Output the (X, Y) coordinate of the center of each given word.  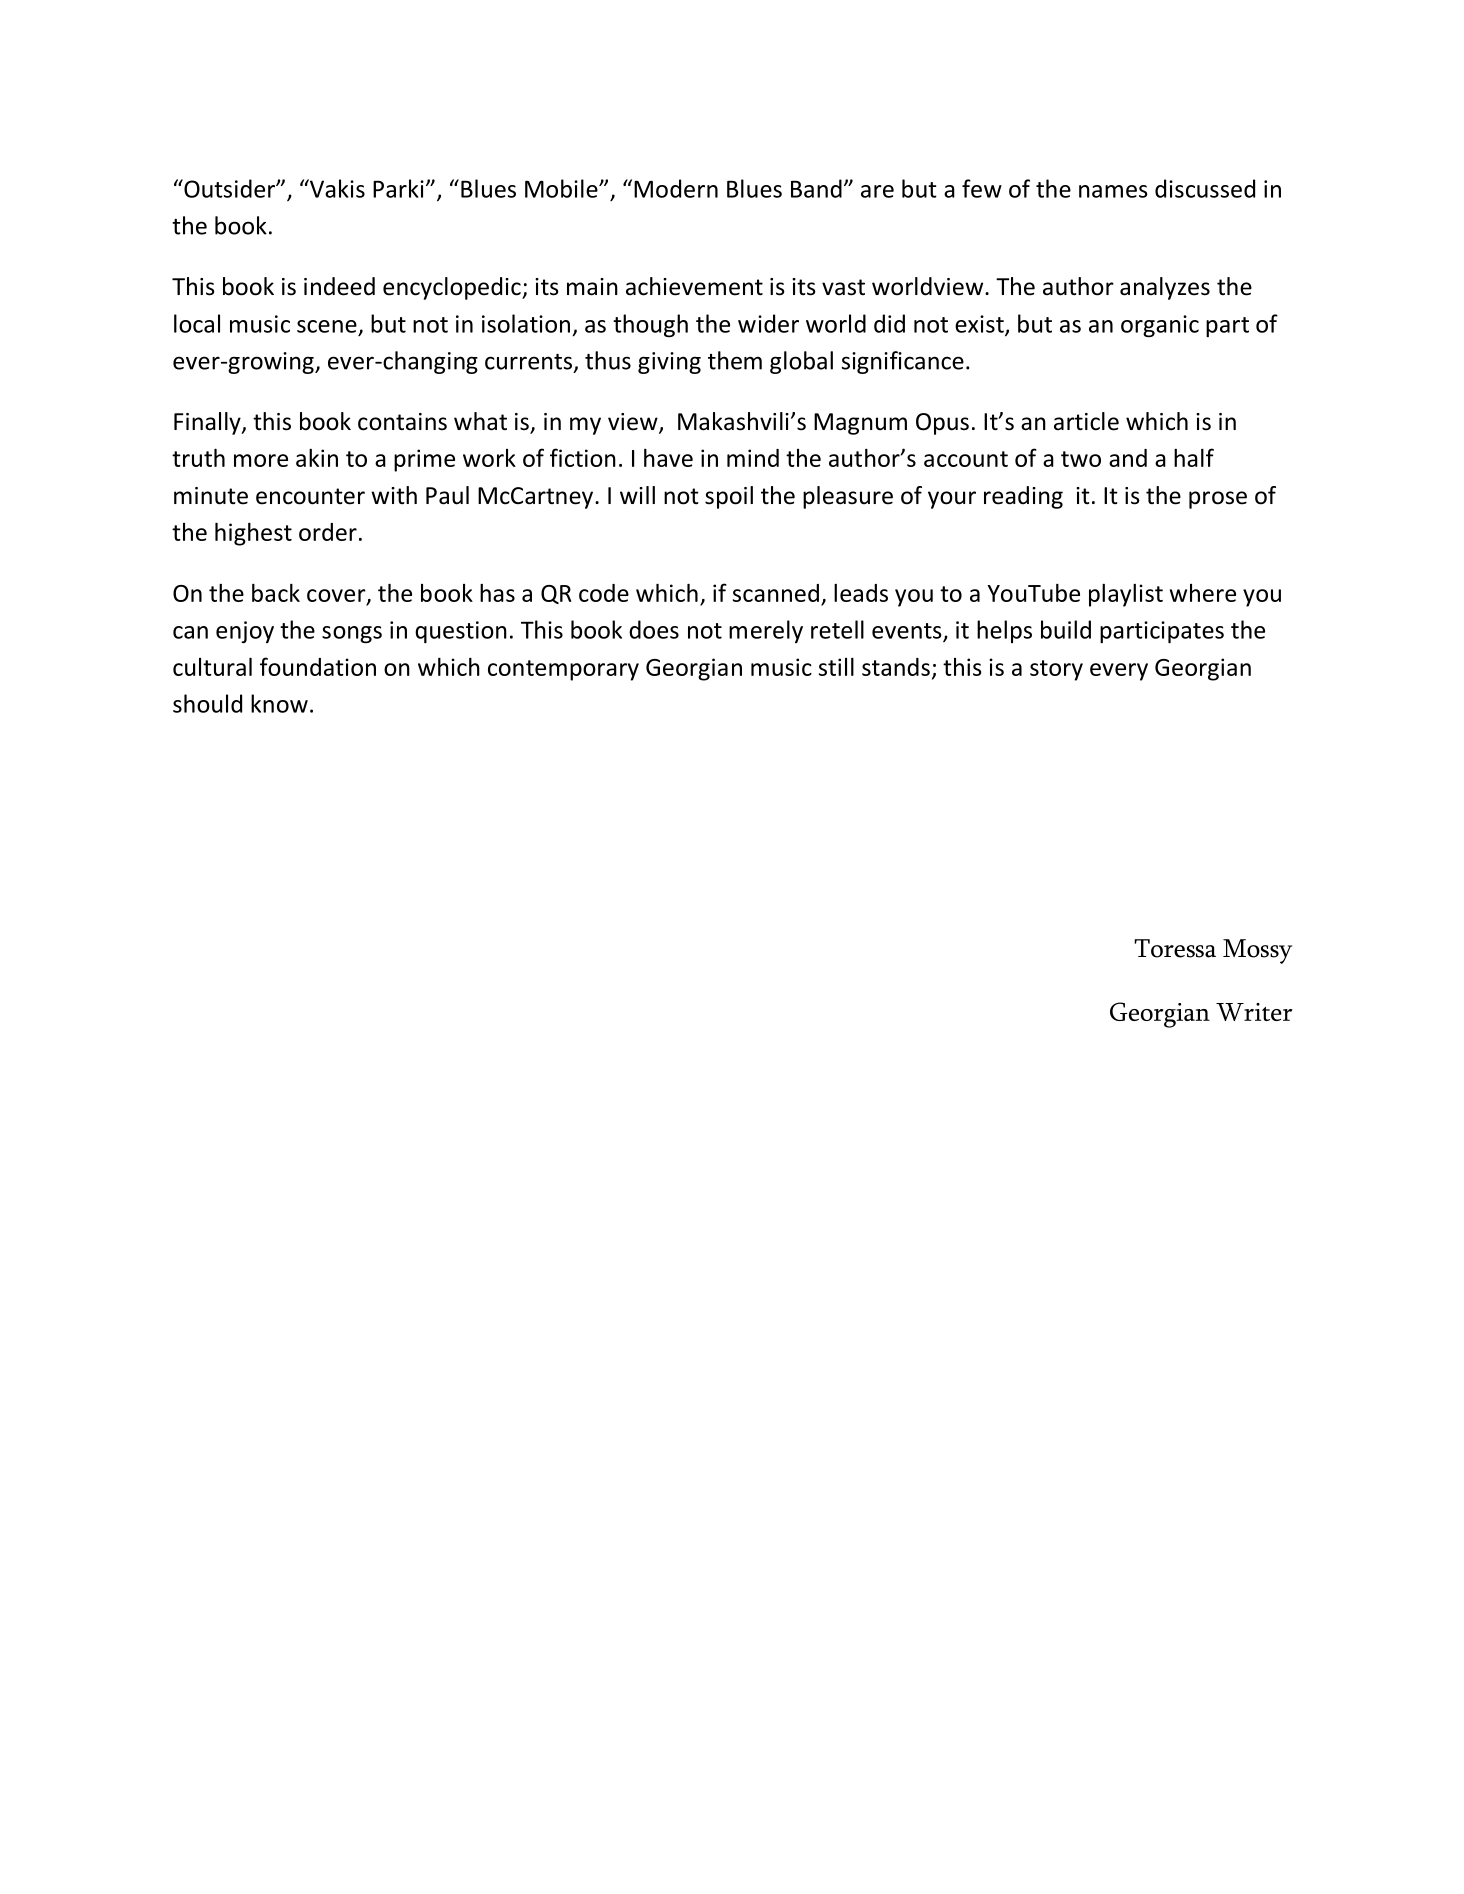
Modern (676, 188)
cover (337, 596)
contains (402, 422)
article (1086, 421)
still (836, 667)
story (1056, 670)
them (735, 360)
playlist (1126, 595)
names (1113, 191)
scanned (776, 593)
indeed (339, 286)
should (207, 703)
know (279, 703)
